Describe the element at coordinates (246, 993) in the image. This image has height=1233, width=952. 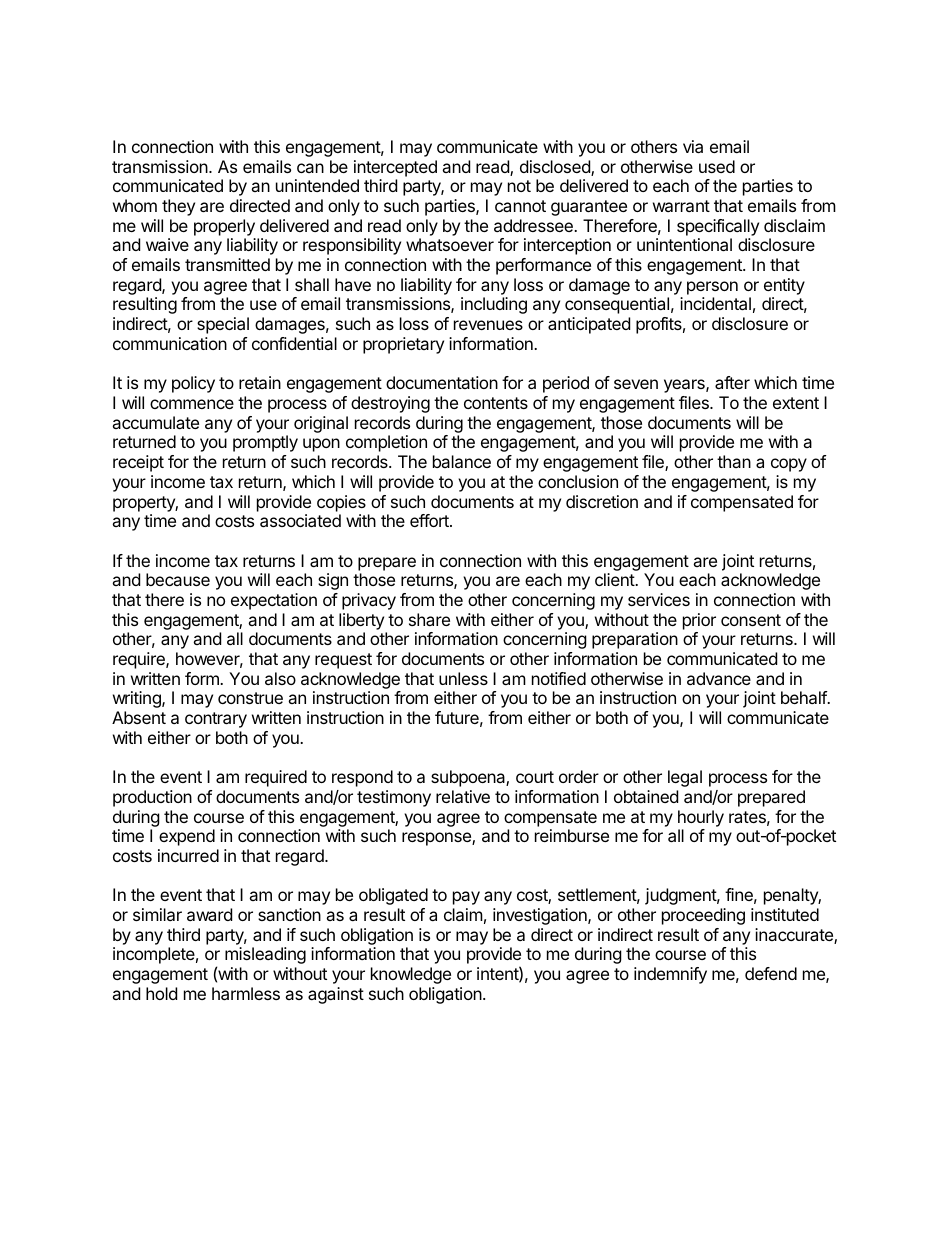
I see `harmless` at that location.
